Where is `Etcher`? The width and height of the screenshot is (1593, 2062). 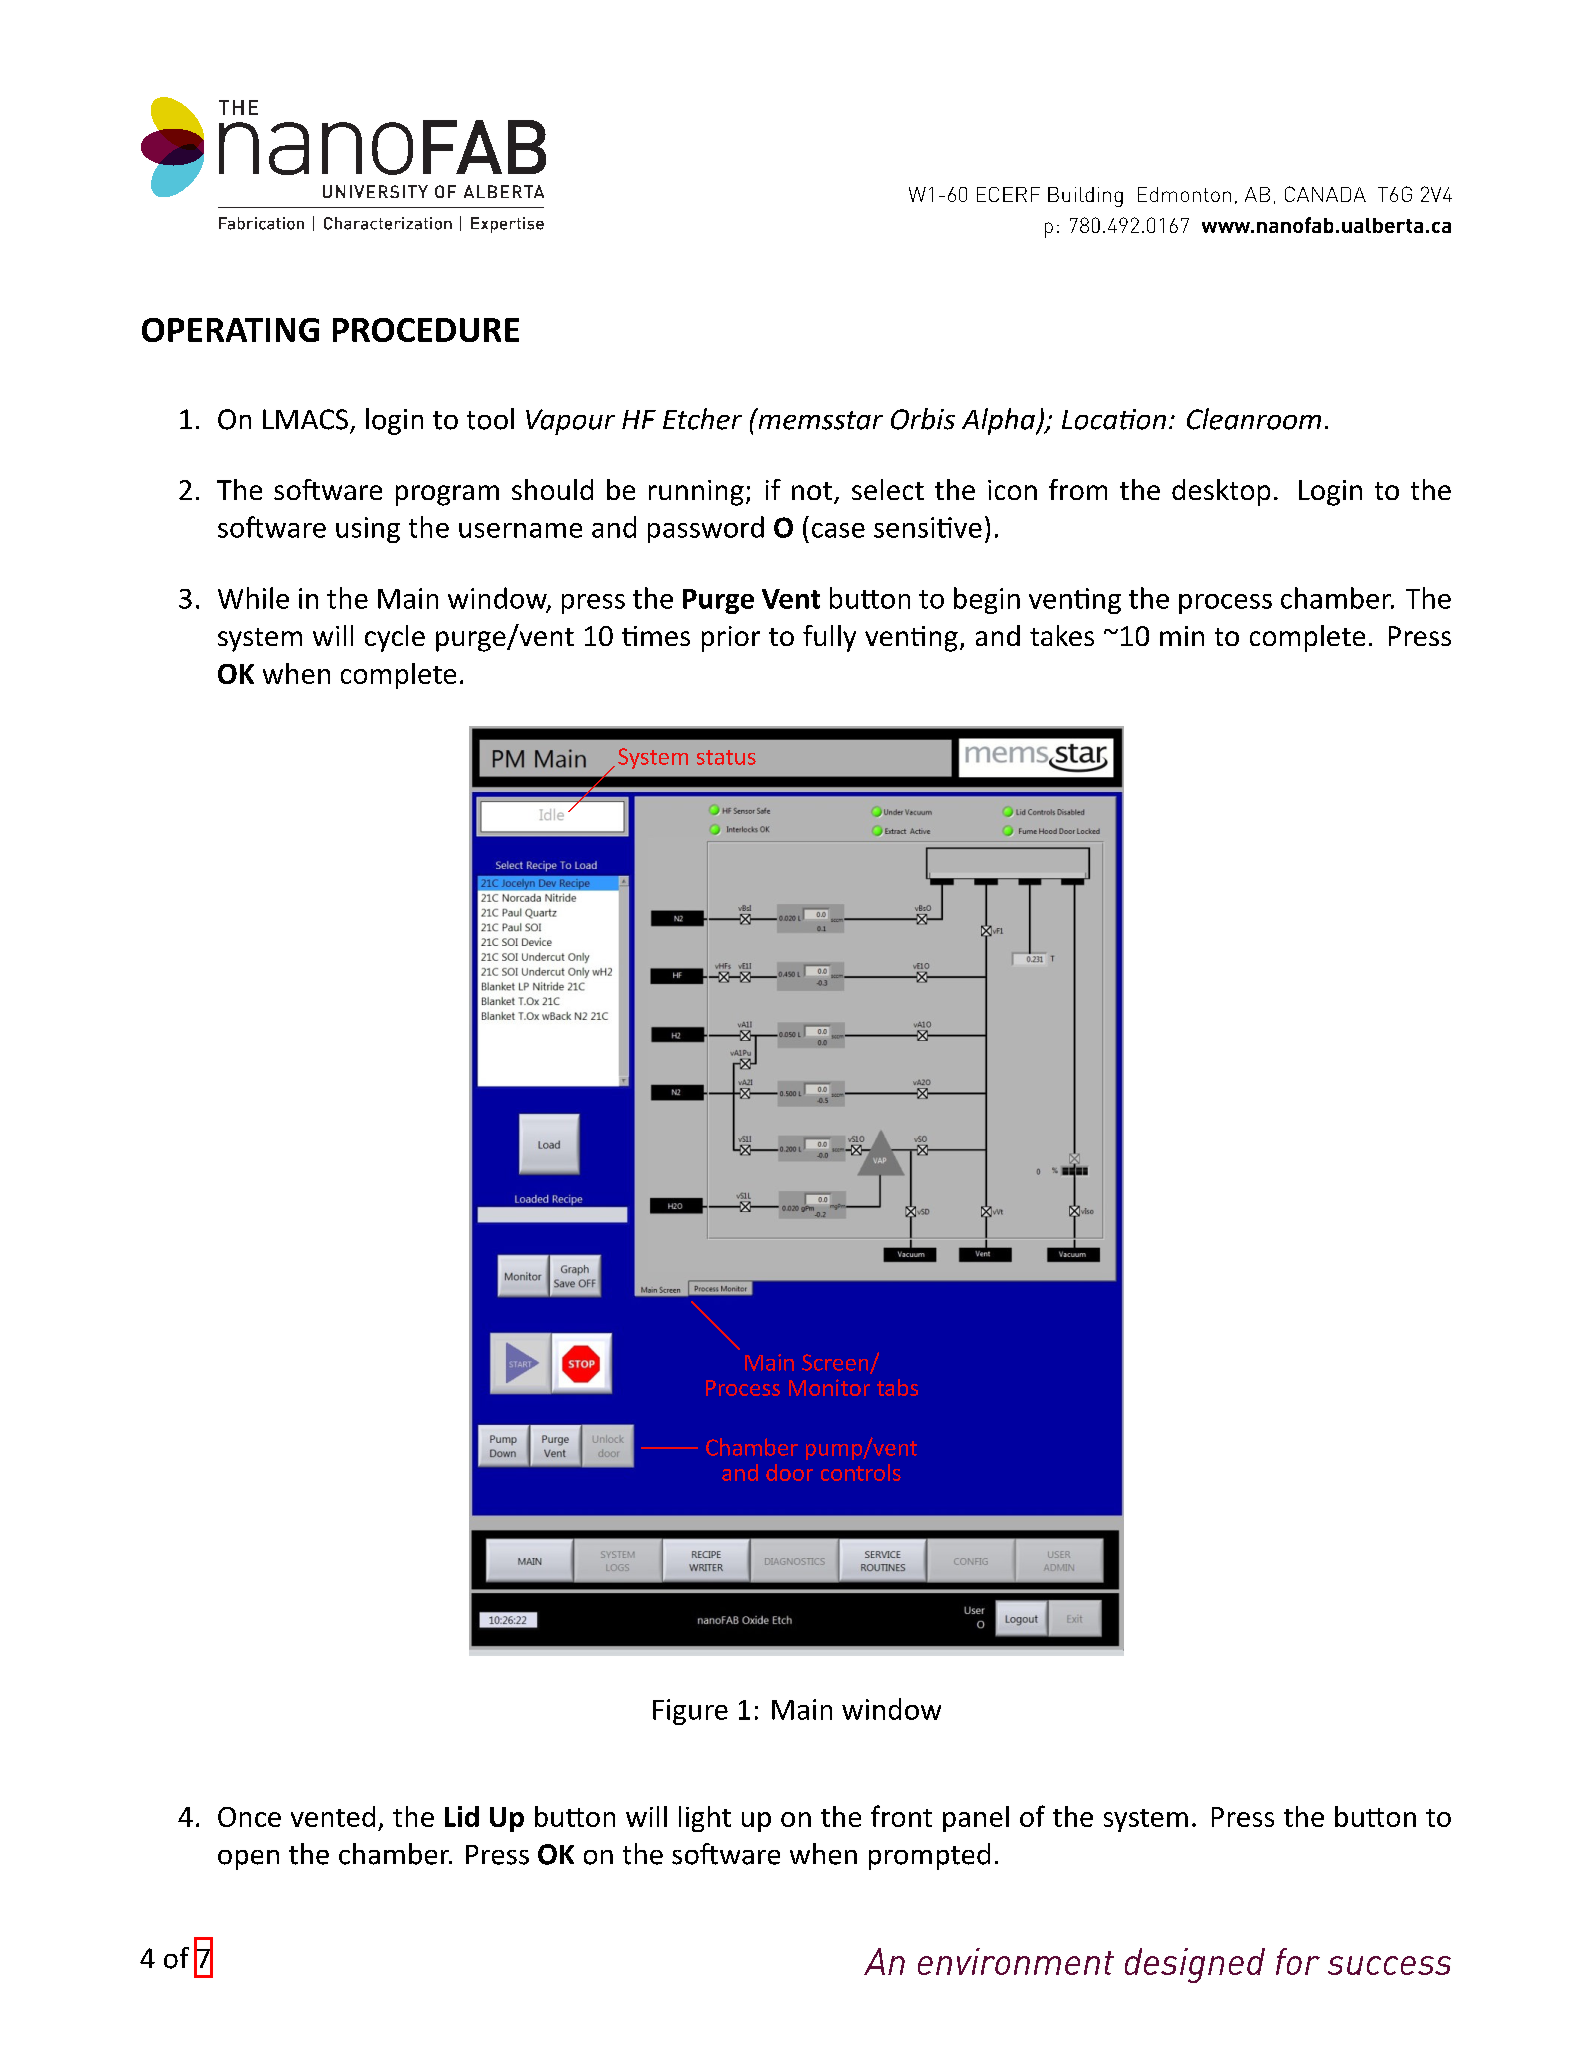 Etcher is located at coordinates (702, 419).
